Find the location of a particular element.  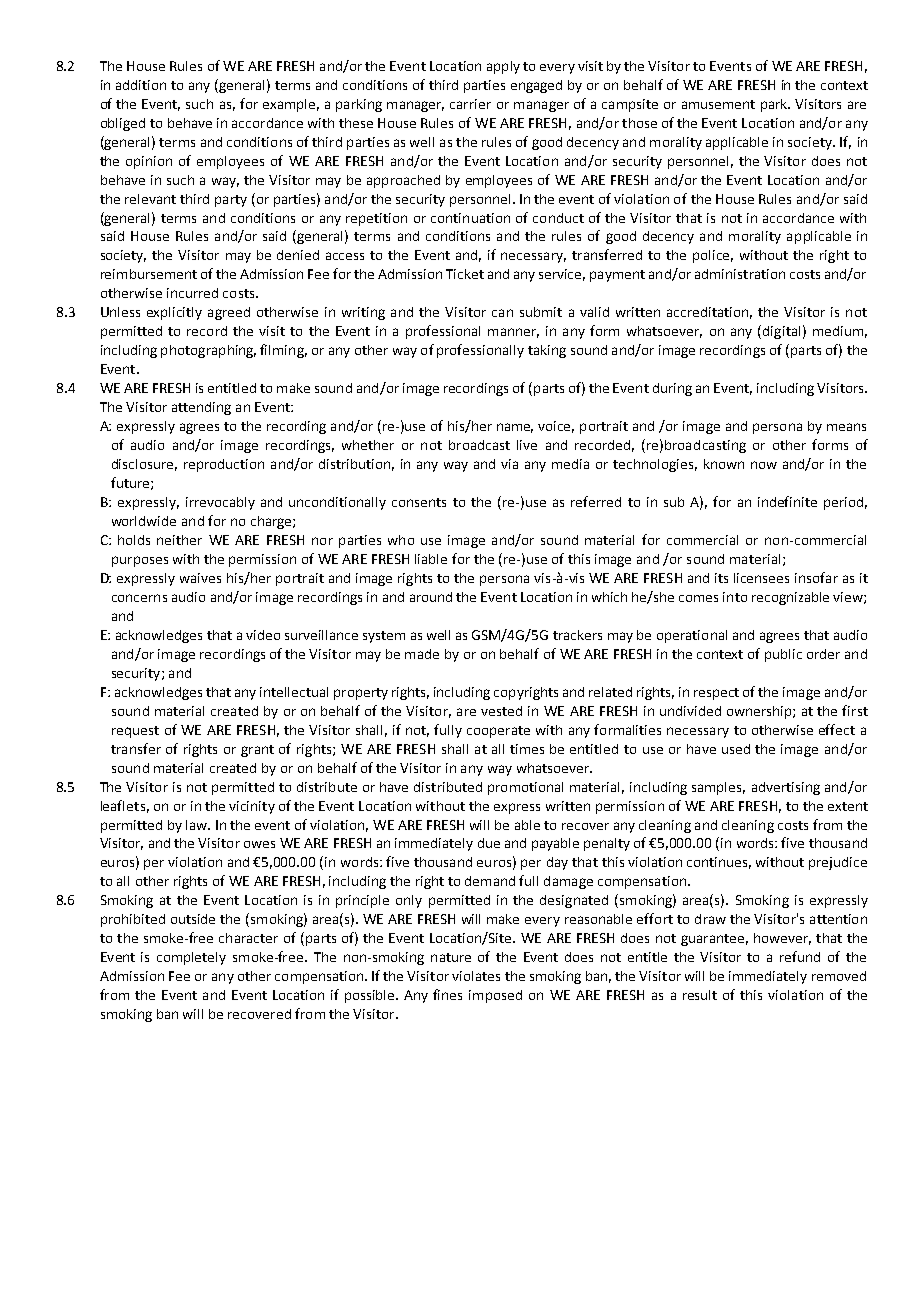

completely is located at coordinates (191, 958).
